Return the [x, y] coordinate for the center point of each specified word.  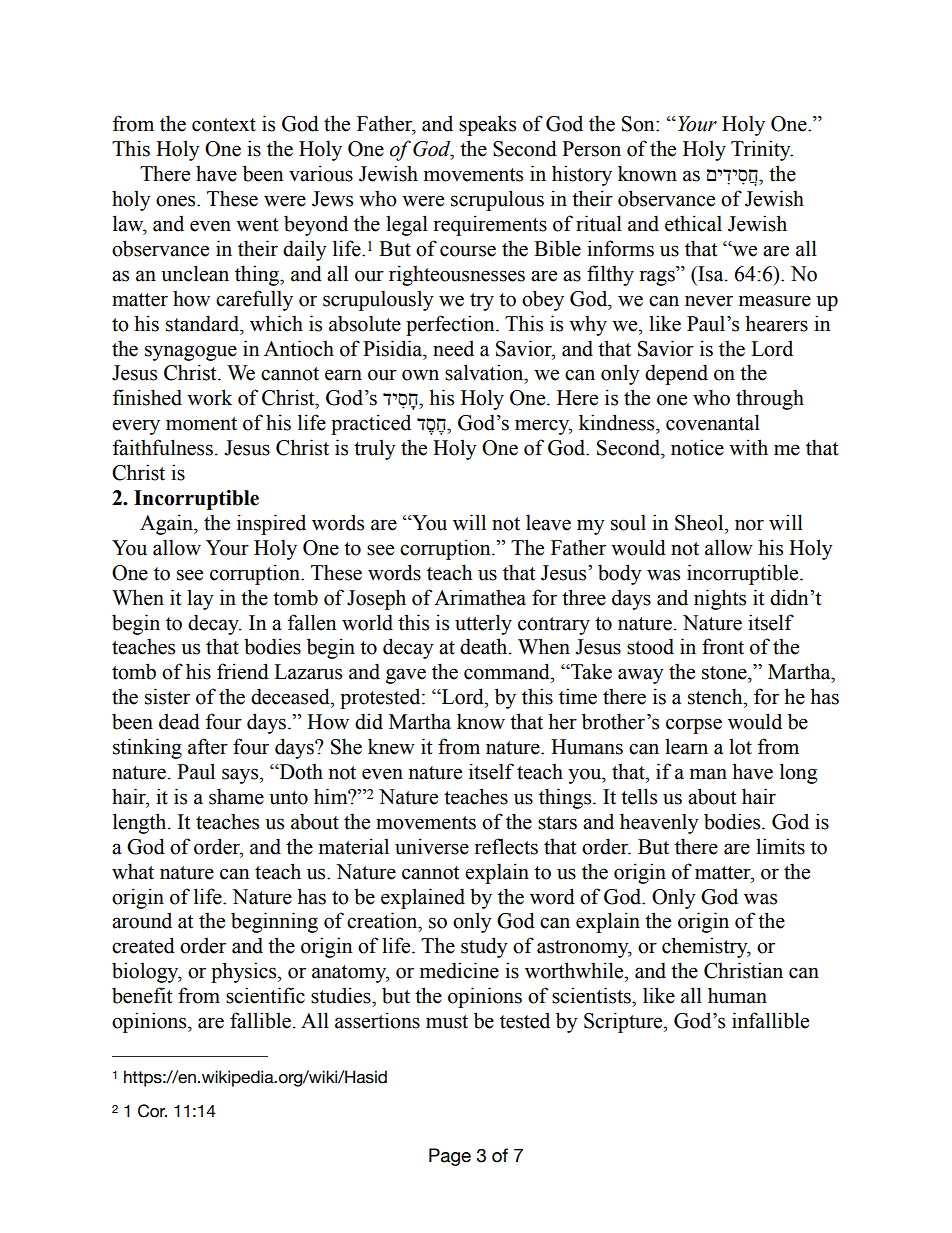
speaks [487, 125]
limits [780, 846]
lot [740, 746]
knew [391, 746]
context [224, 125]
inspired [271, 524]
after [208, 746]
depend [676, 374]
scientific [265, 995]
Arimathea [480, 597]
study [484, 947]
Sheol [700, 522]
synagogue [191, 353]
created [143, 945]
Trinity [762, 150]
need [453, 348]
